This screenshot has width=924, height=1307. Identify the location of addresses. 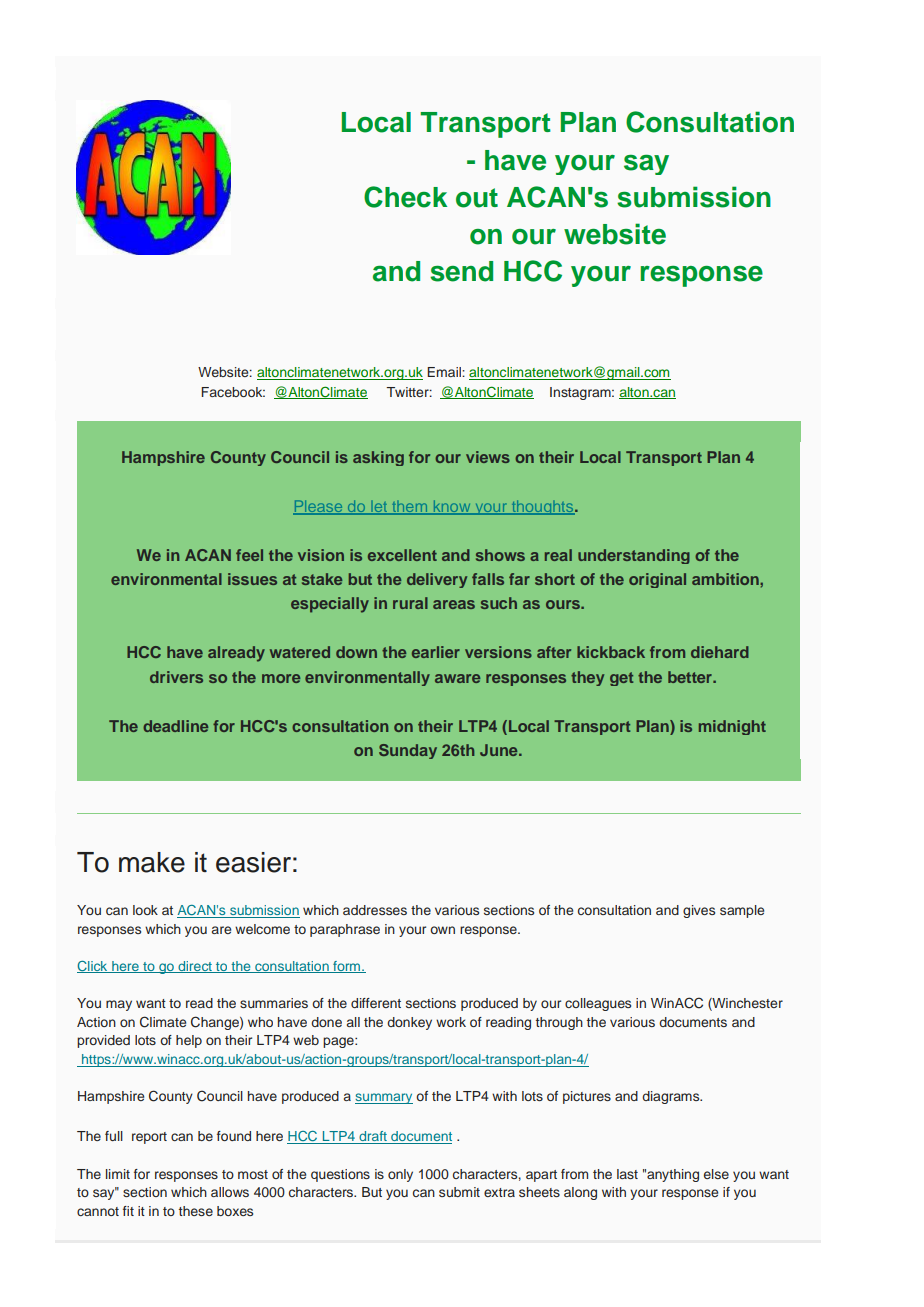
(375, 910).
